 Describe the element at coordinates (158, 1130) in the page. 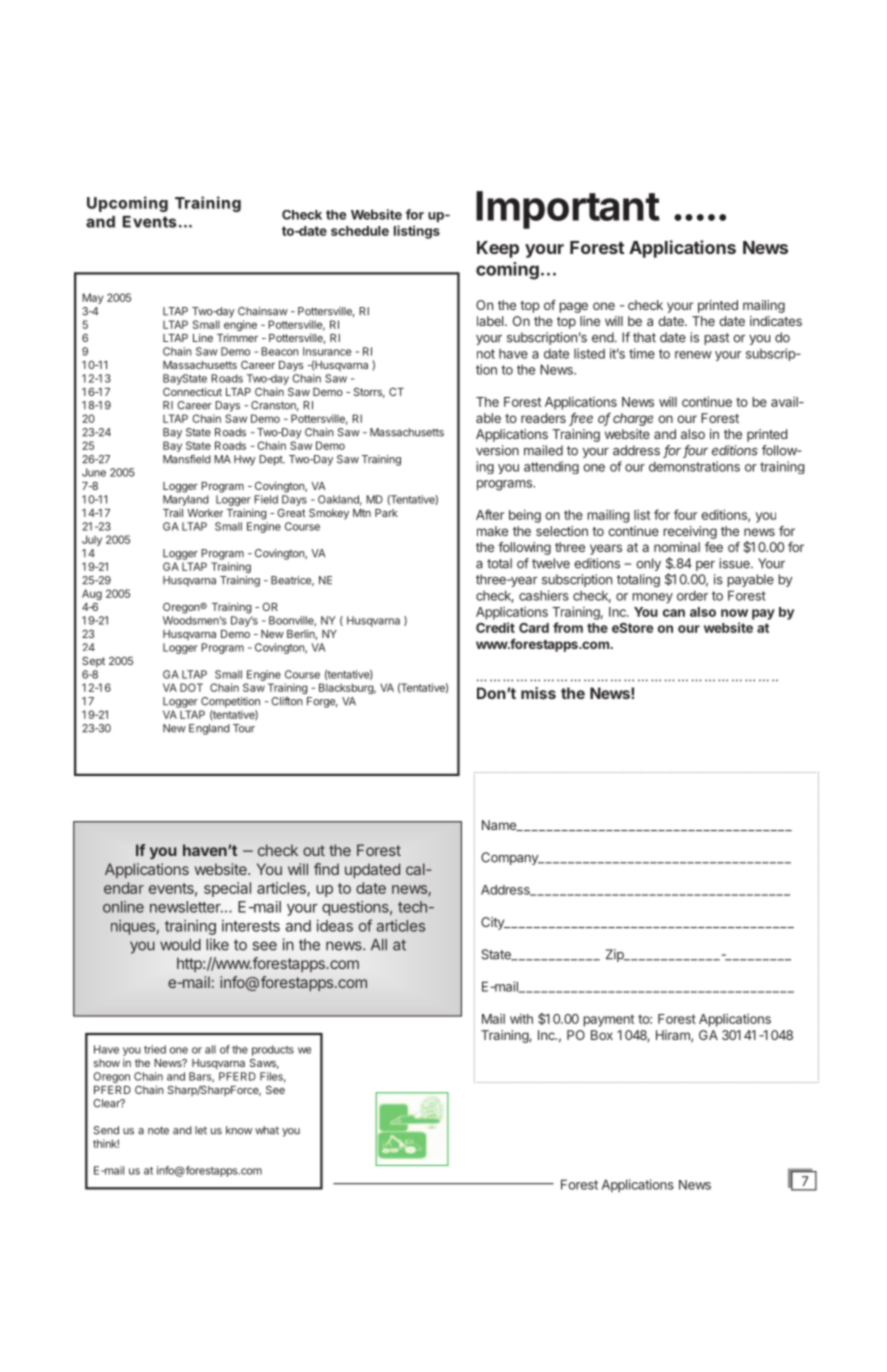

I see `note` at that location.
